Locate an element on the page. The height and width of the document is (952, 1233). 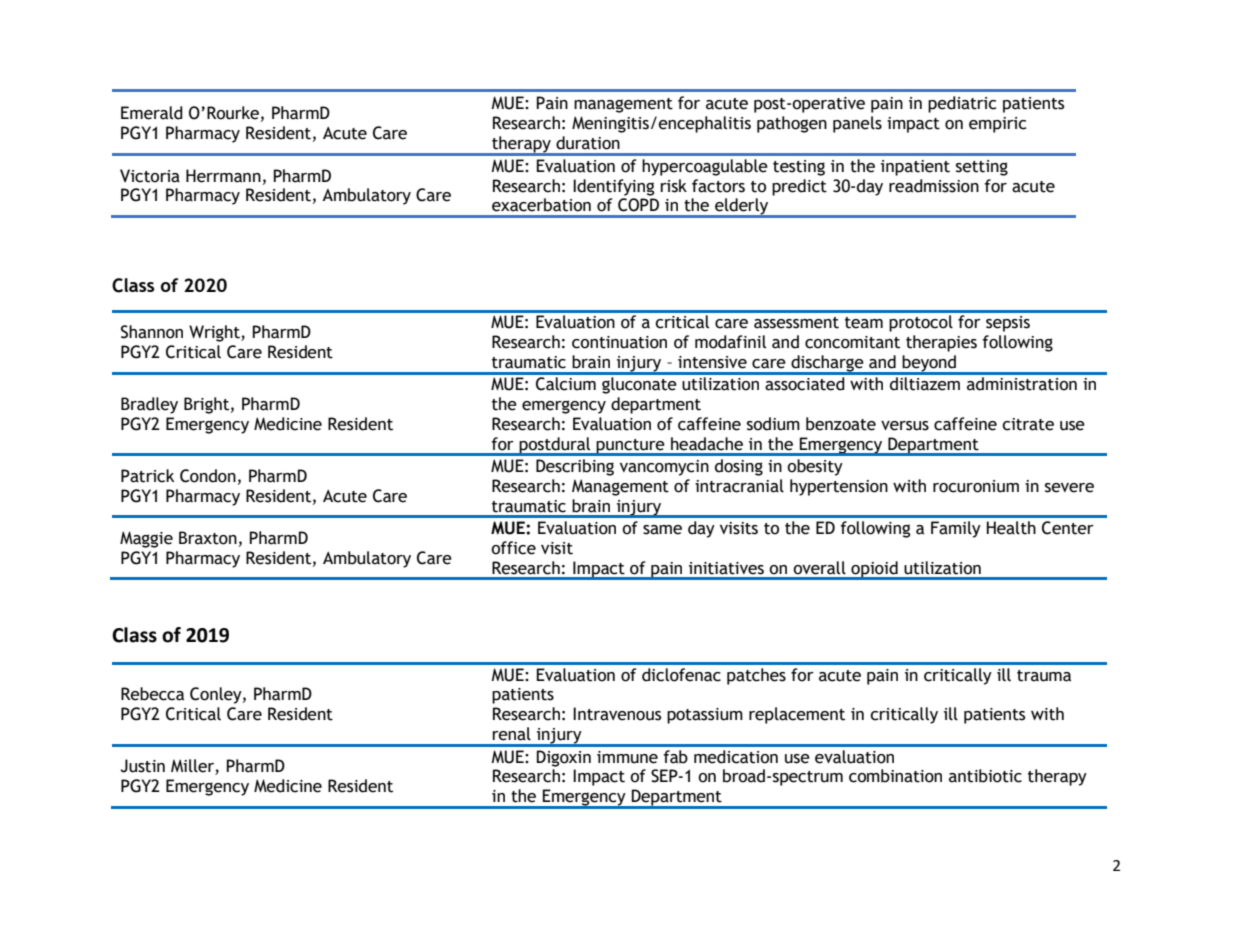
Braxton is located at coordinates (208, 538).
